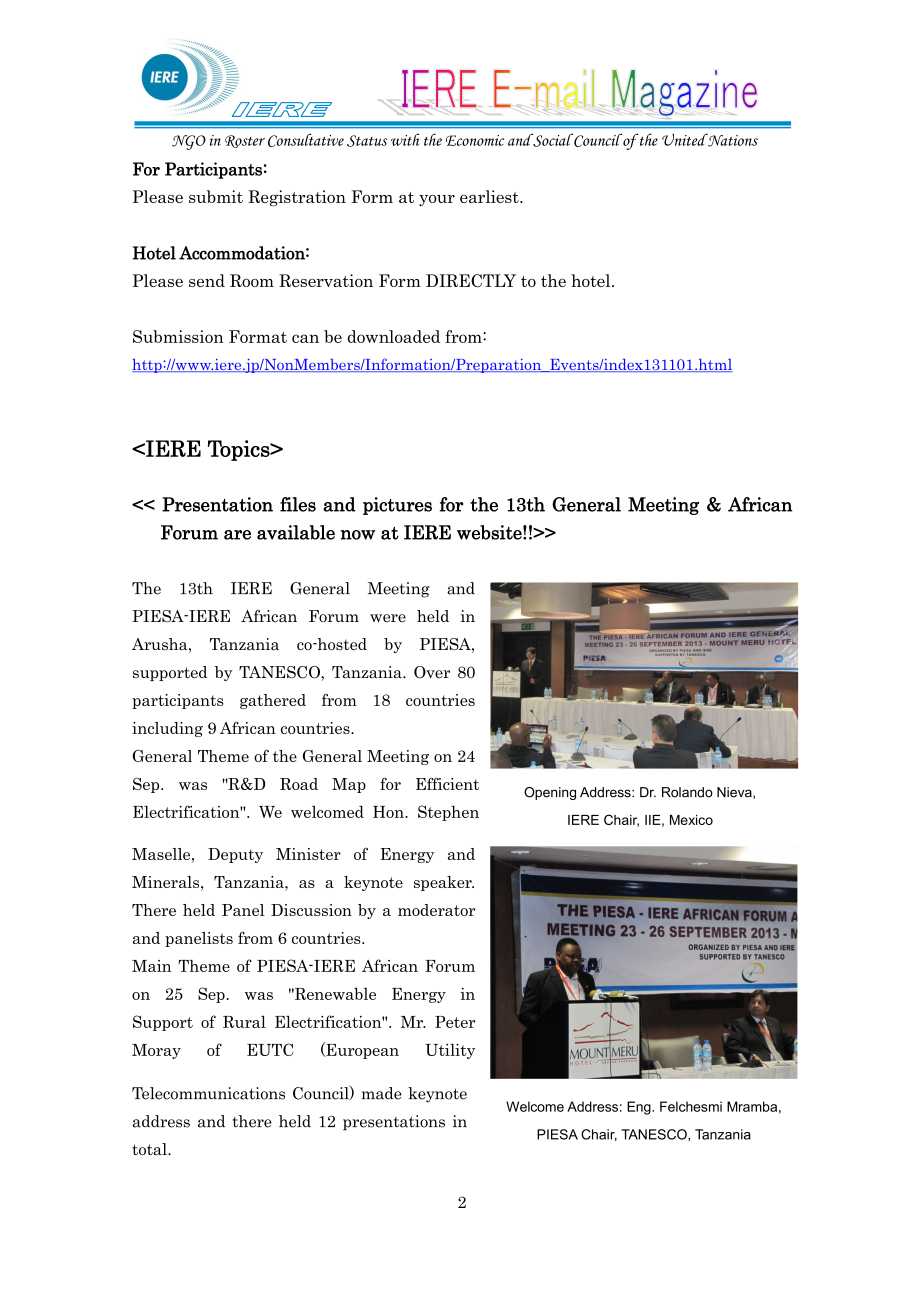  Describe the element at coordinates (687, 792) in the screenshot. I see `Rolando` at that location.
